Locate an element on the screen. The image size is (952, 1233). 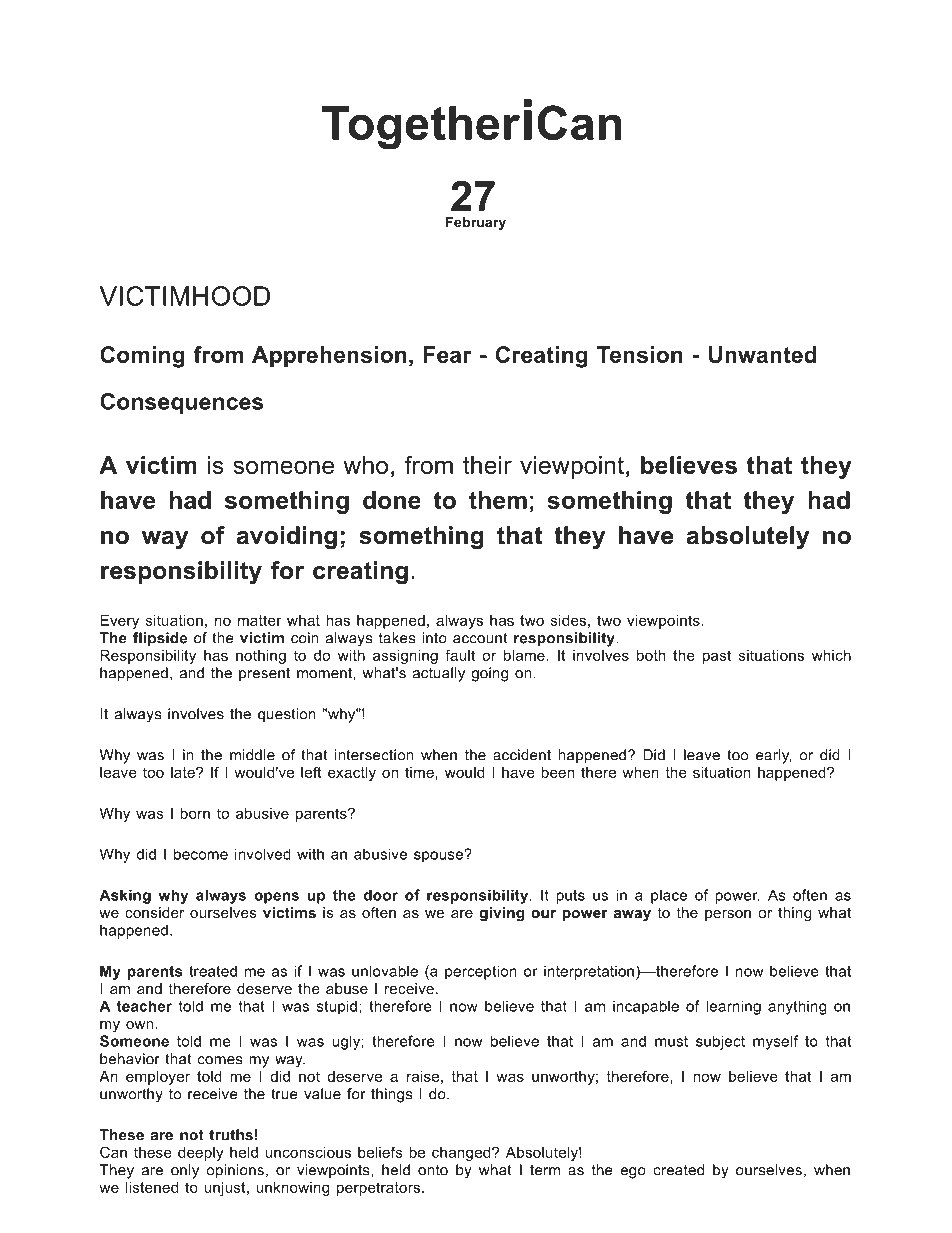
changed is located at coordinates (462, 1154).
